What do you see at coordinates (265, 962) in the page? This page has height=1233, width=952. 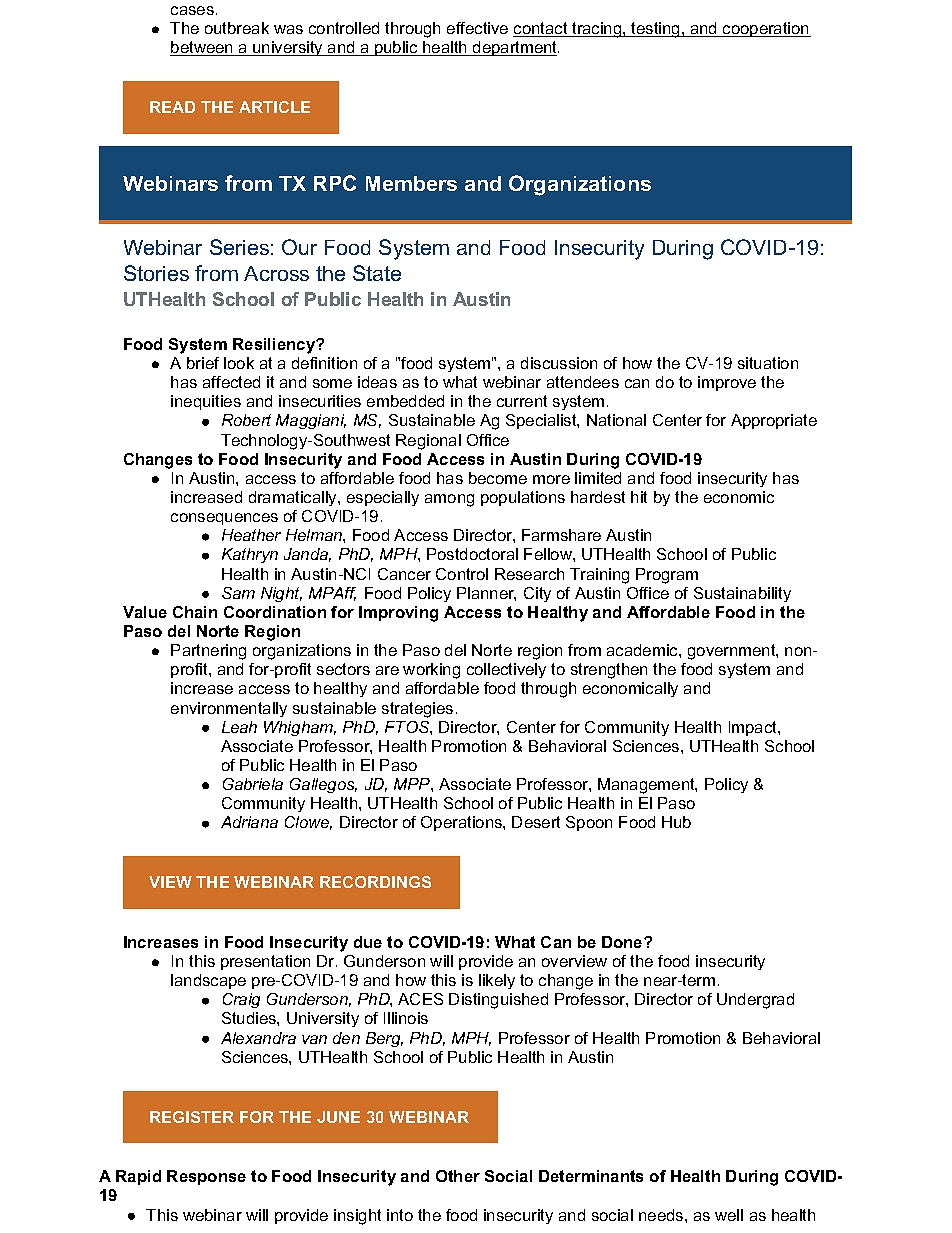 I see `presentation` at bounding box center [265, 962].
